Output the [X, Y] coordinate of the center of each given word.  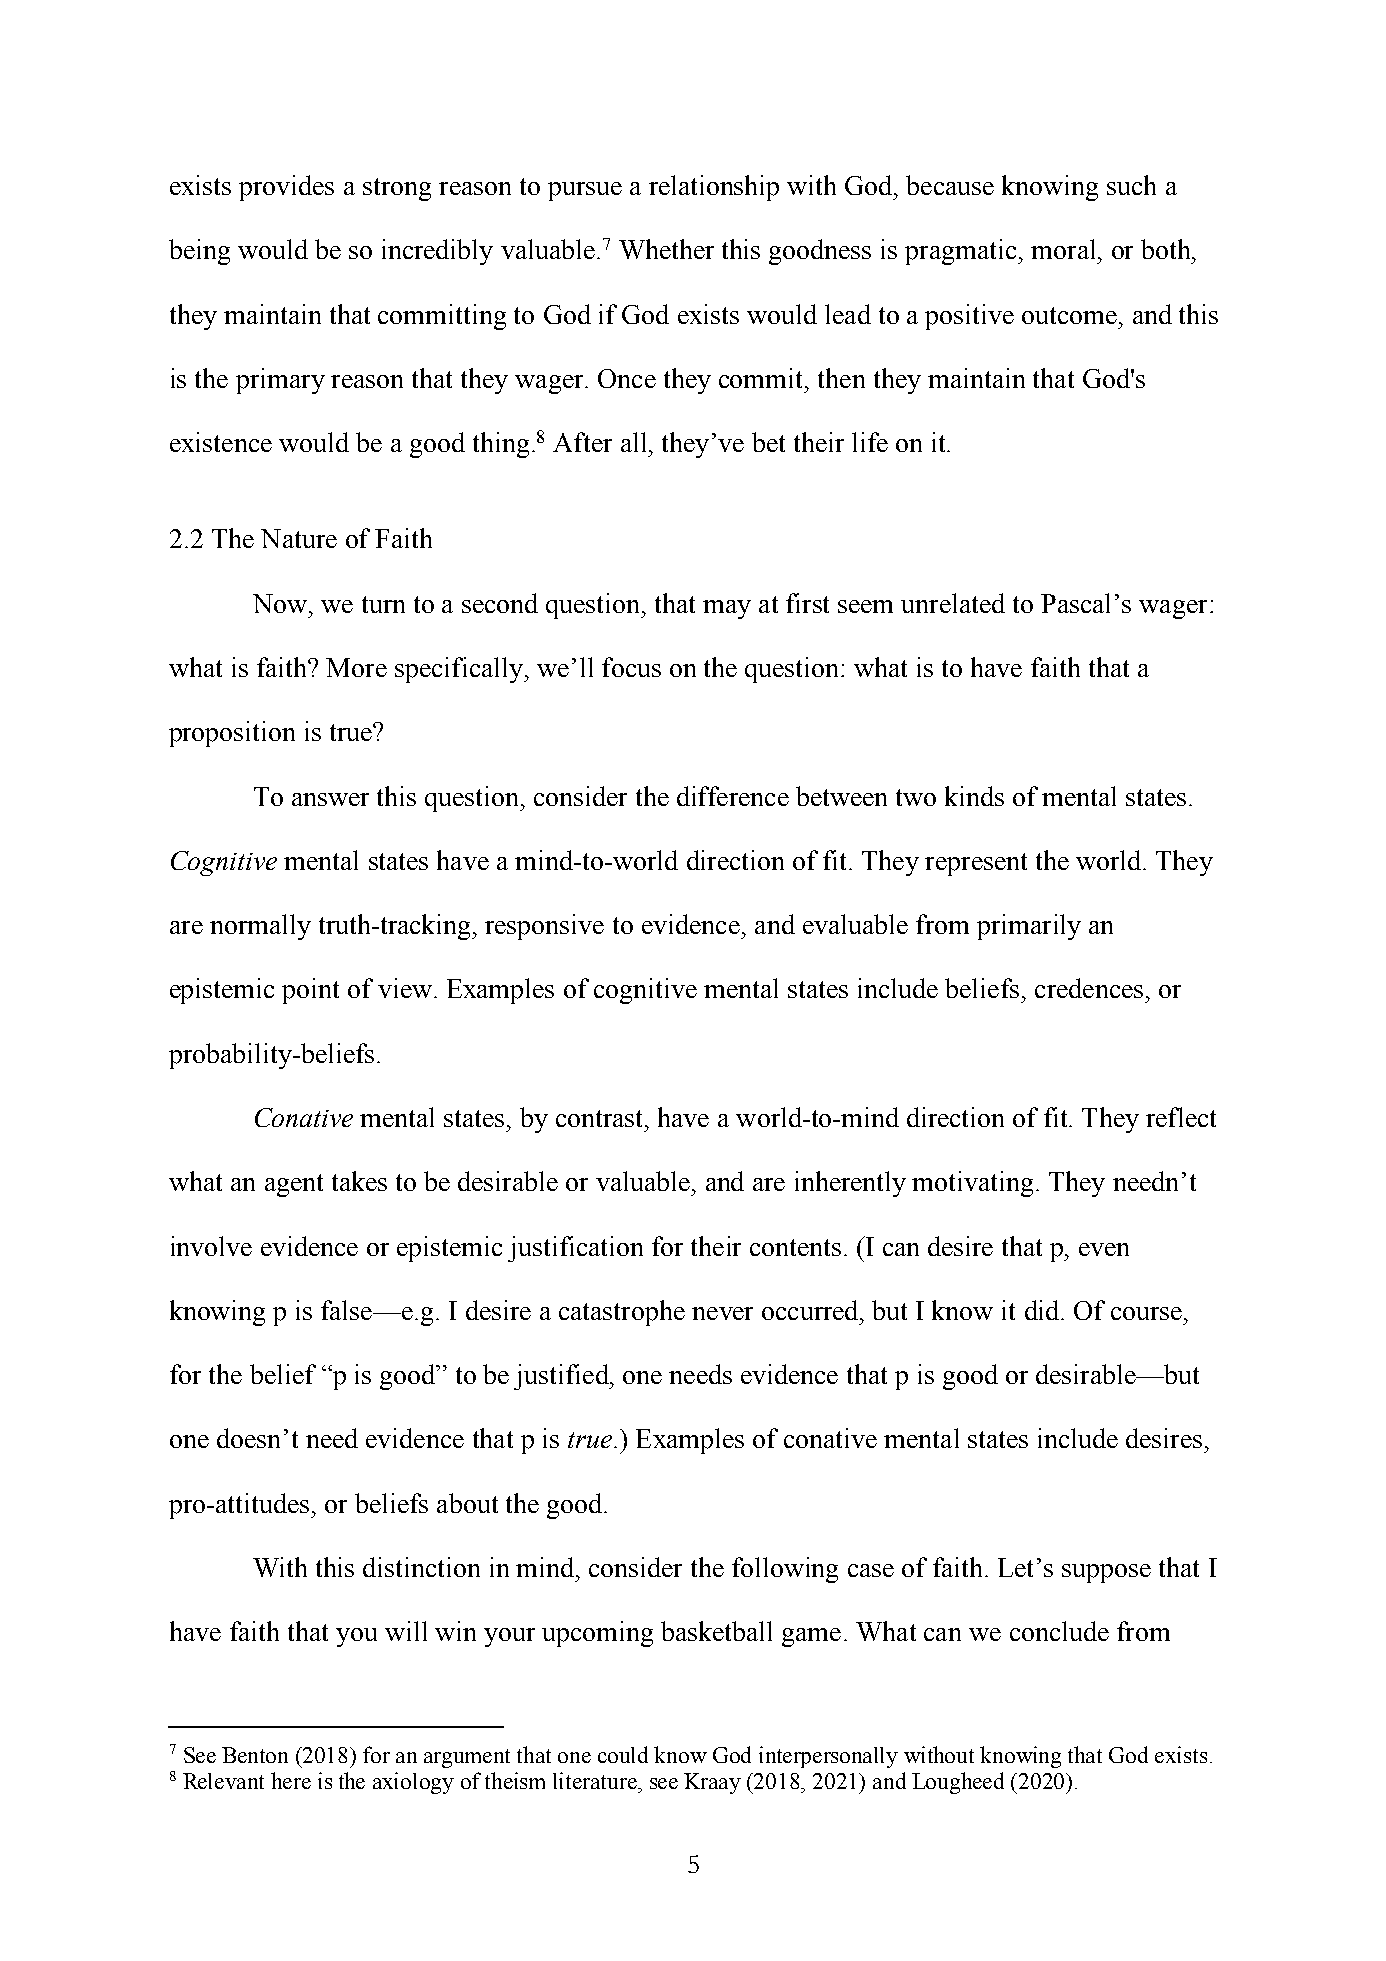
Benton [255, 1755]
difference [733, 796]
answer [330, 799]
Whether [666, 249]
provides [286, 188]
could [623, 1754]
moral [1065, 249]
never [722, 1313]
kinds [974, 796]
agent [294, 1185]
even [1104, 1249]
